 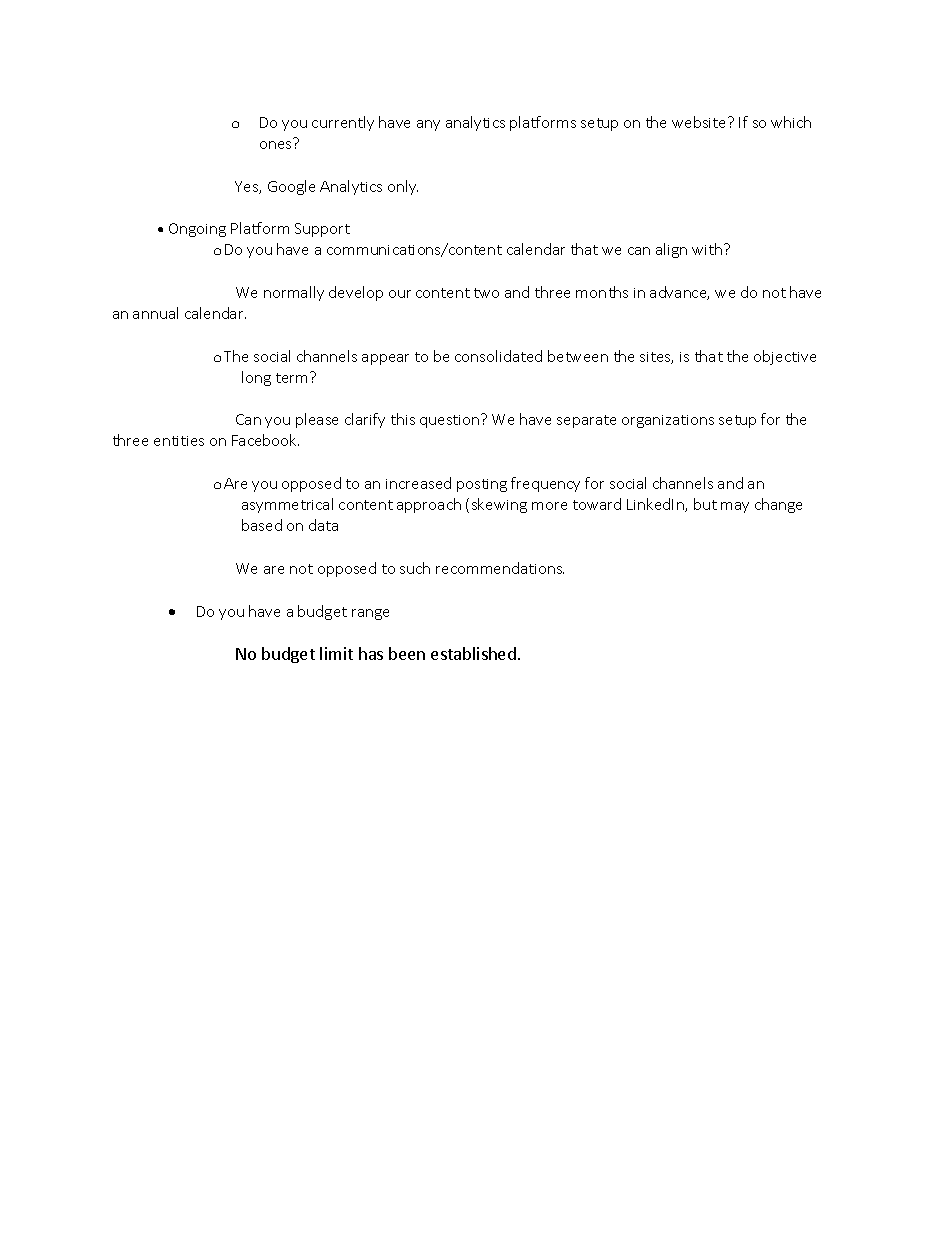 What do you see at coordinates (256, 378) in the screenshot?
I see `long` at bounding box center [256, 378].
